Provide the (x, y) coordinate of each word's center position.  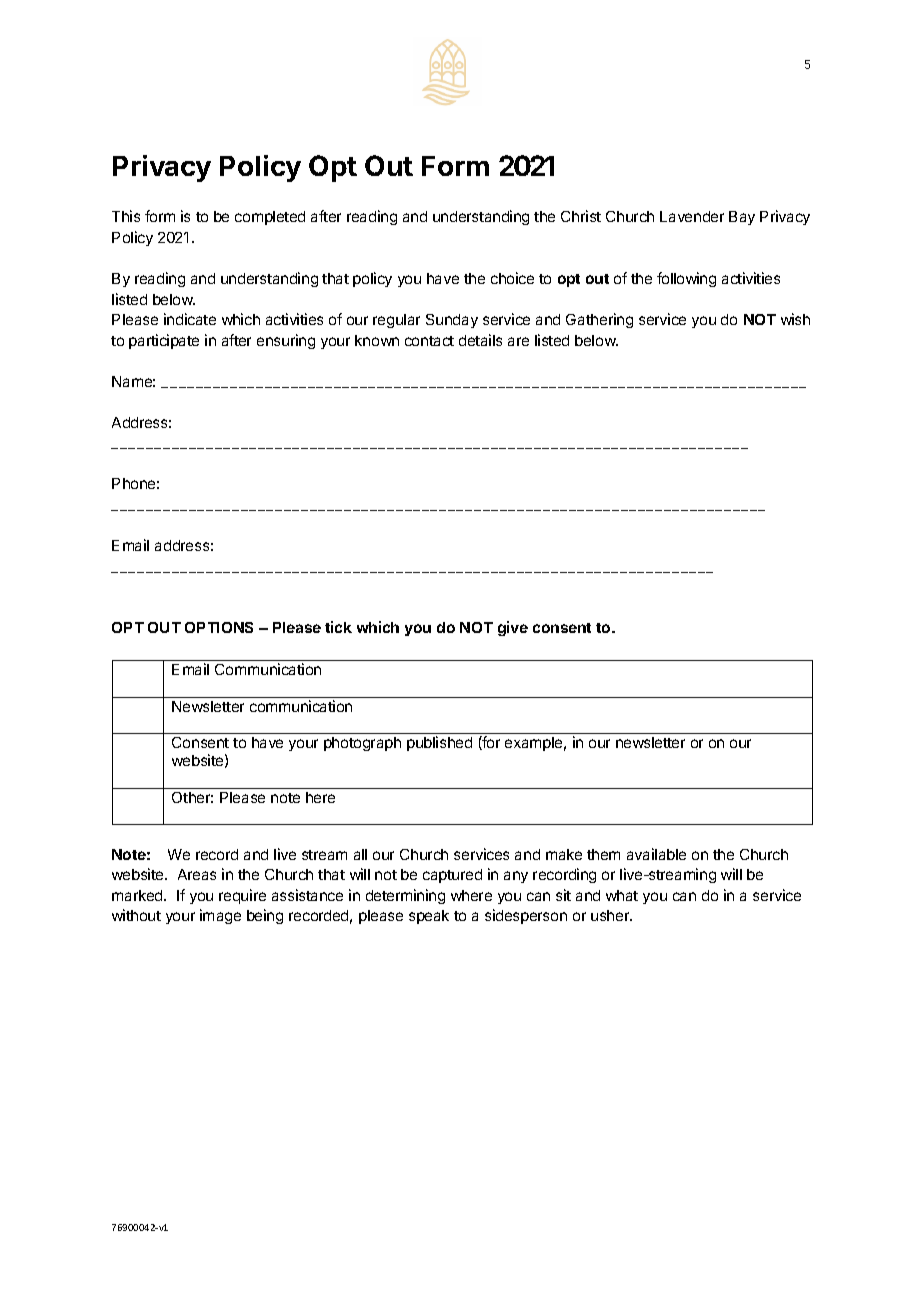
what (622, 895)
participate (164, 341)
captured (452, 876)
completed (270, 218)
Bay (742, 218)
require (242, 896)
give (513, 628)
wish (795, 319)
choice (512, 278)
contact (429, 341)
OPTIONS (219, 627)
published (439, 743)
